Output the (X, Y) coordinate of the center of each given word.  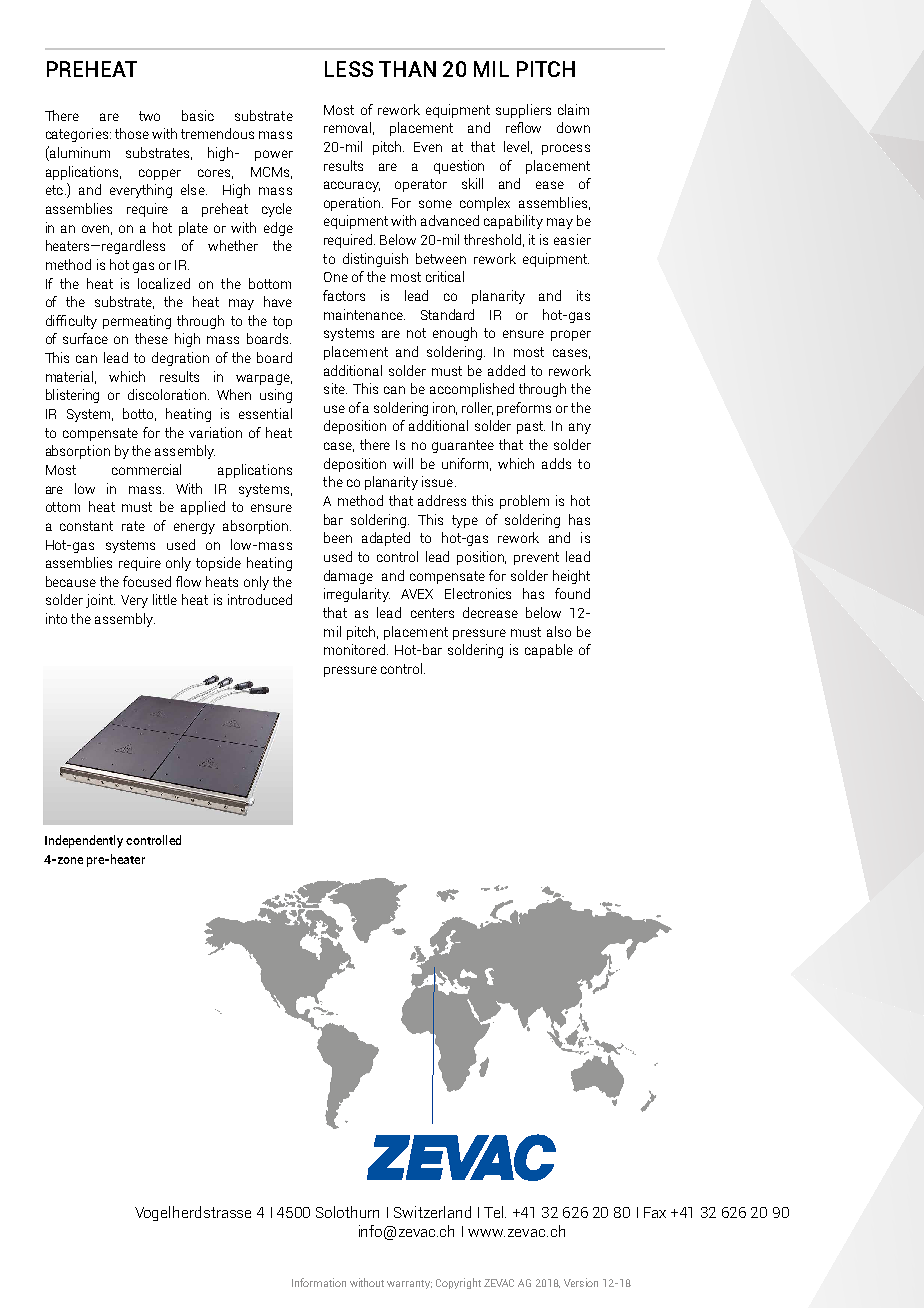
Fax (655, 1212)
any (580, 428)
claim (573, 109)
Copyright (458, 1283)
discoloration (167, 394)
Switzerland (432, 1212)
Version (581, 1282)
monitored (356, 649)
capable (549, 651)
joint (100, 601)
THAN (407, 69)
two (149, 116)
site (335, 388)
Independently (84, 841)
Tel (495, 1212)
